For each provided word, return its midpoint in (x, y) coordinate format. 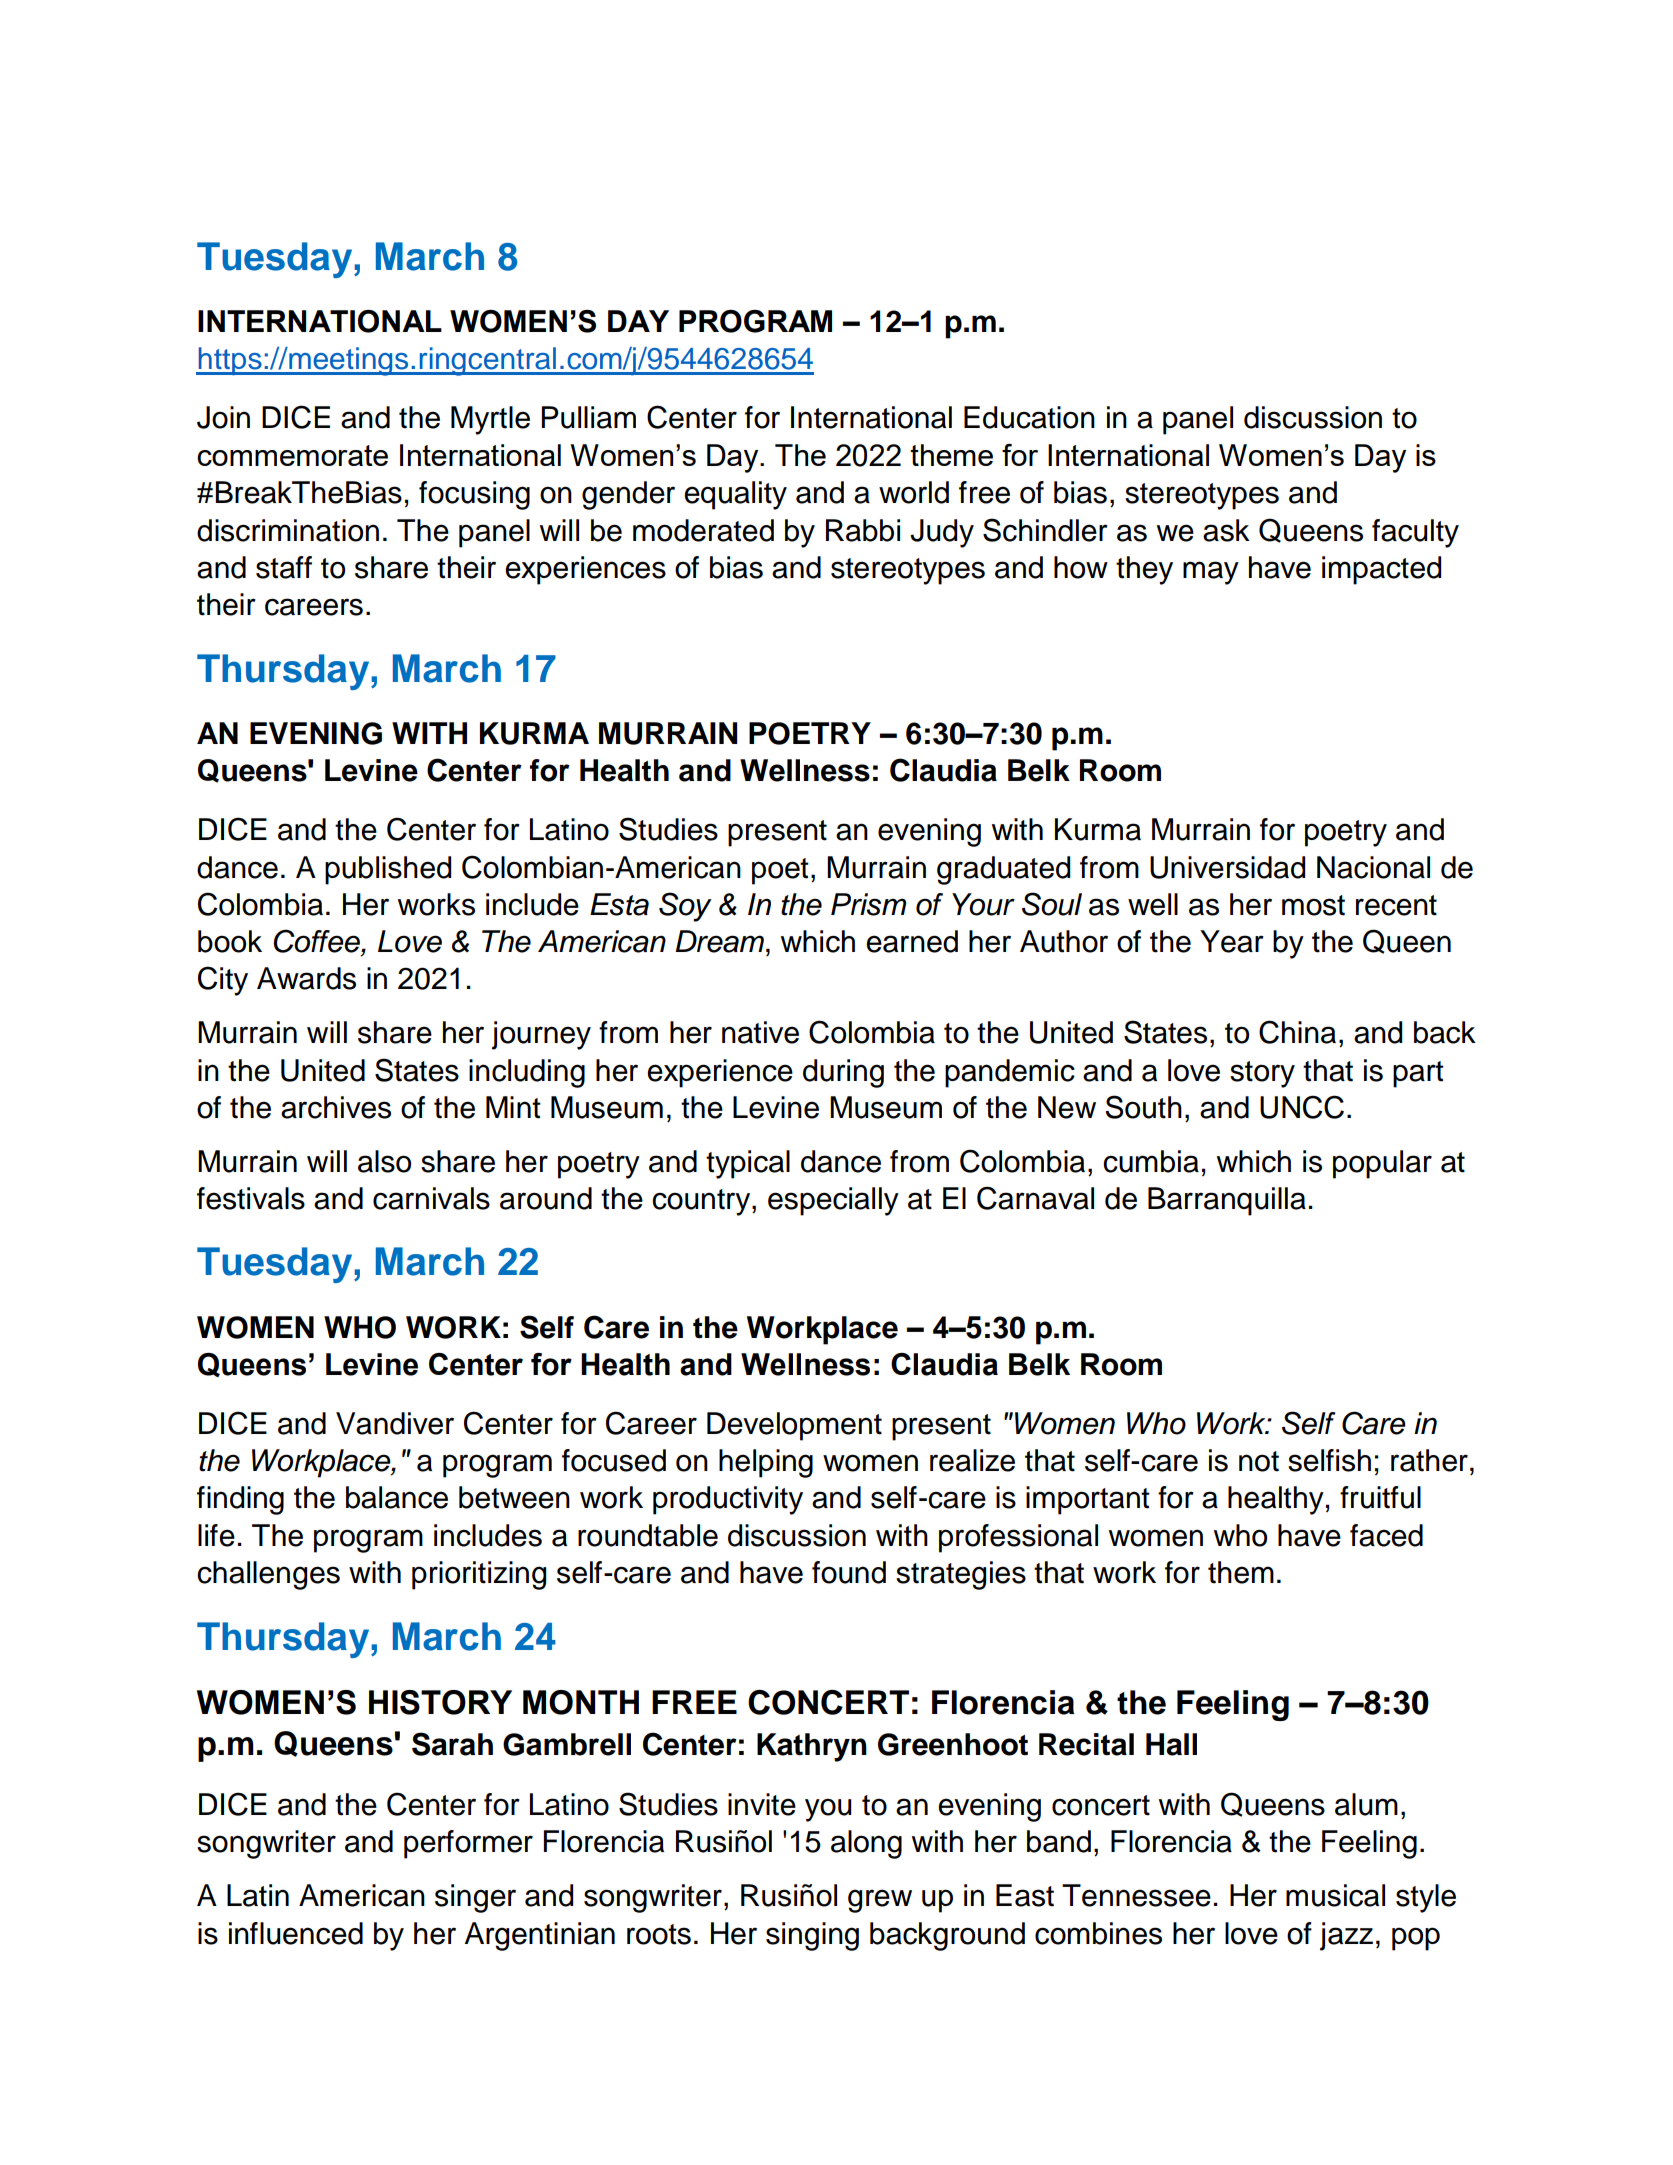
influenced (296, 1933)
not (1259, 1461)
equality (735, 495)
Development (794, 1426)
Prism (868, 904)
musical (1335, 1895)
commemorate (292, 455)
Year (1232, 941)
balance (397, 1497)
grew (880, 1901)
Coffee (318, 941)
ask (1226, 530)
